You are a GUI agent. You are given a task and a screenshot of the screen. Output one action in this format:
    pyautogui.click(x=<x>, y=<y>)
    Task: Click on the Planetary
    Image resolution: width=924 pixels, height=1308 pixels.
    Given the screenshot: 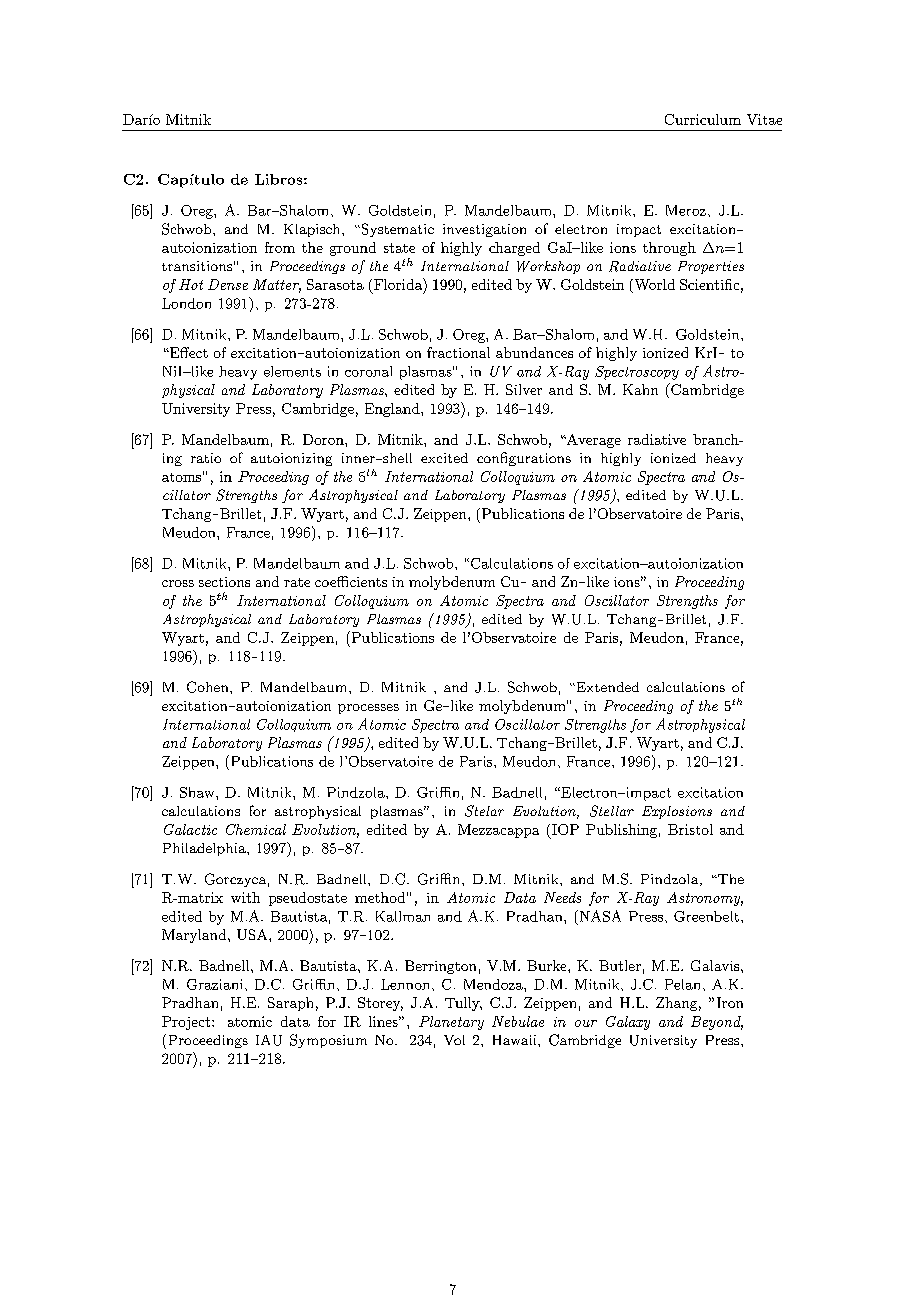 What is the action you would take?
    pyautogui.click(x=451, y=1023)
